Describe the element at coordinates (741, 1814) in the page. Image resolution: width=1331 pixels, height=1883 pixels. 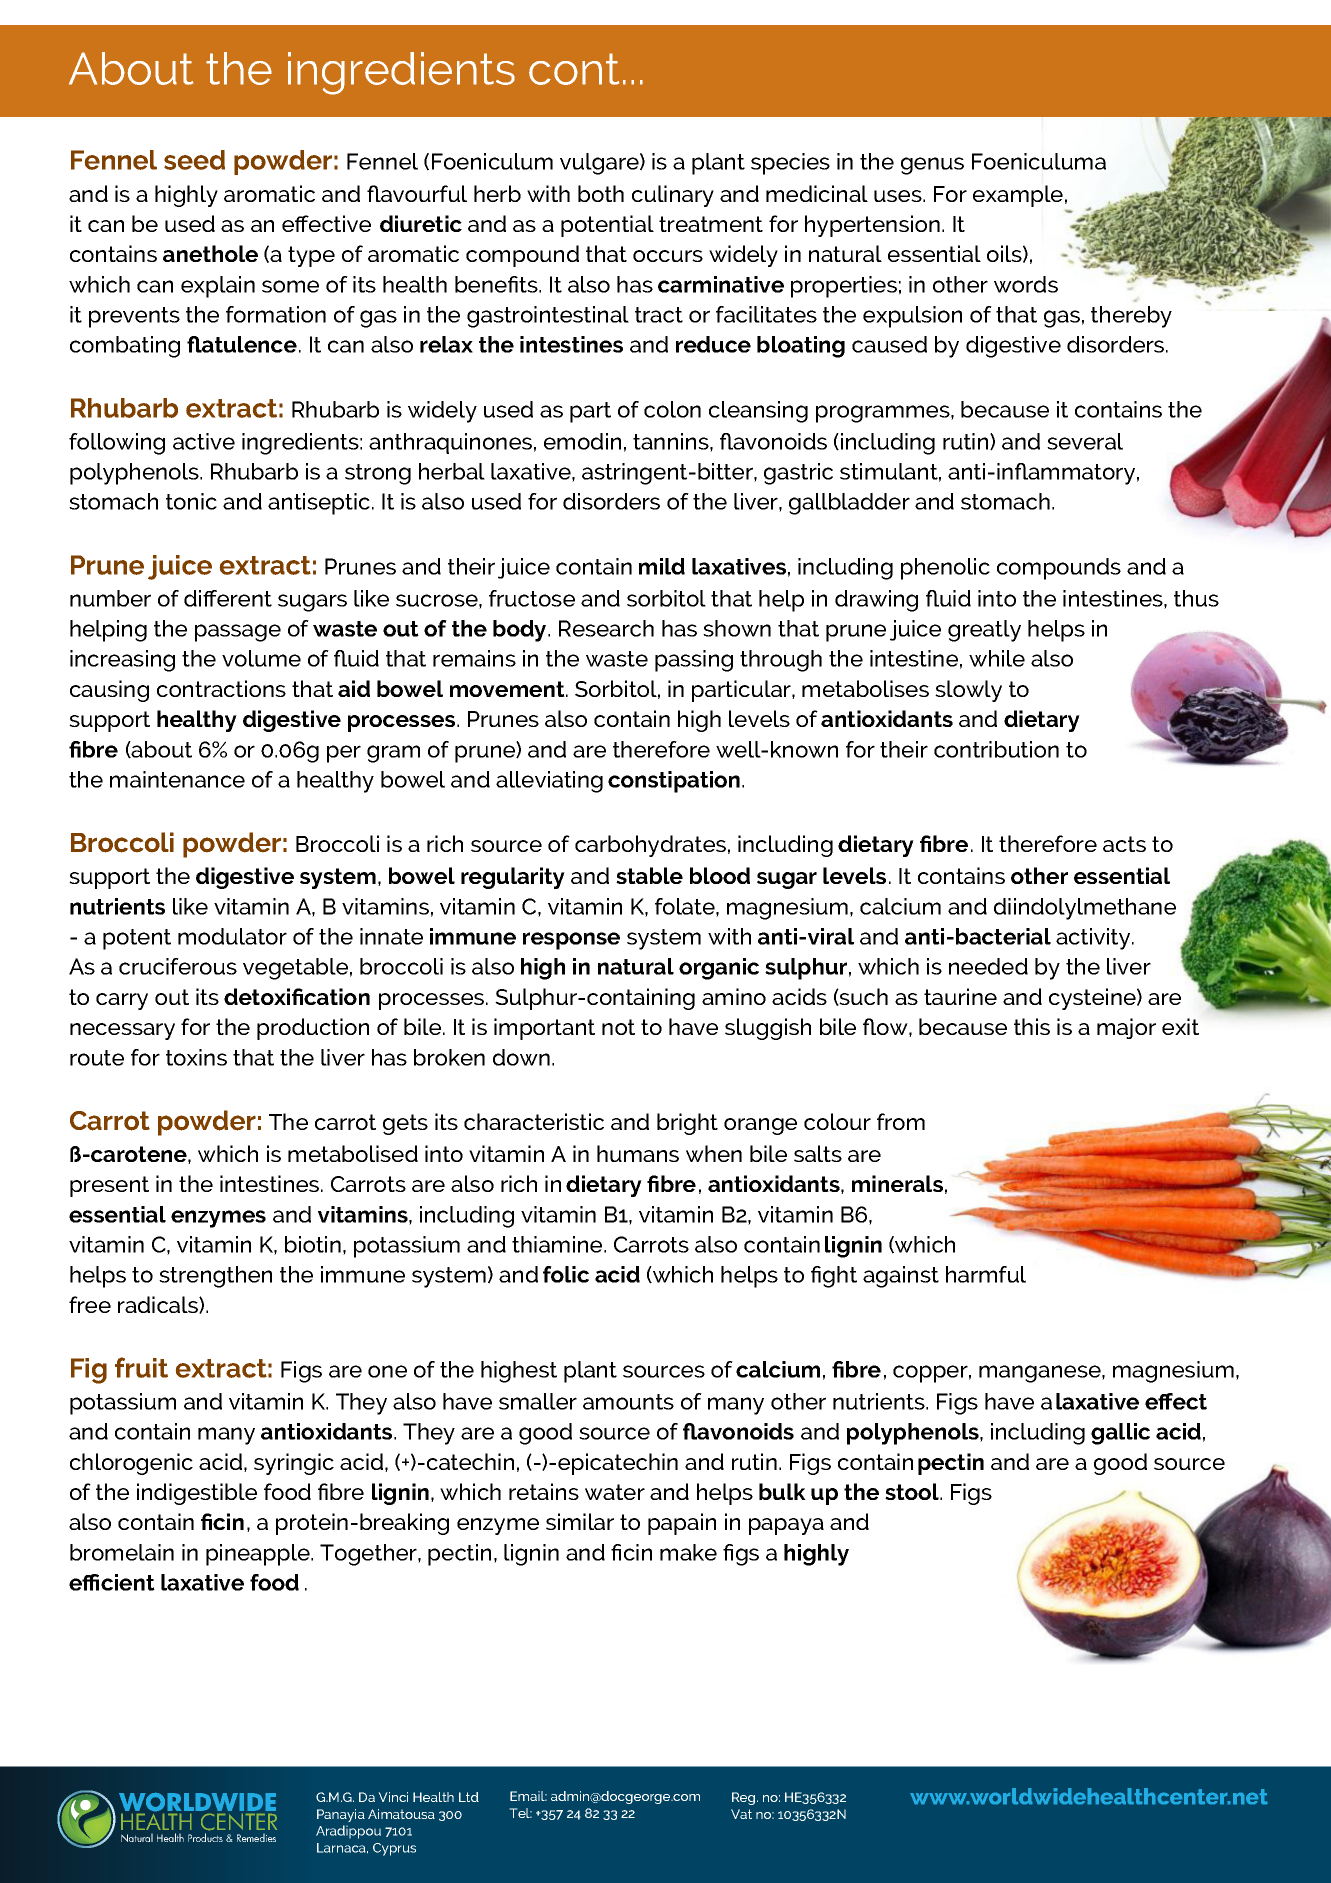
I see `Vat` at that location.
